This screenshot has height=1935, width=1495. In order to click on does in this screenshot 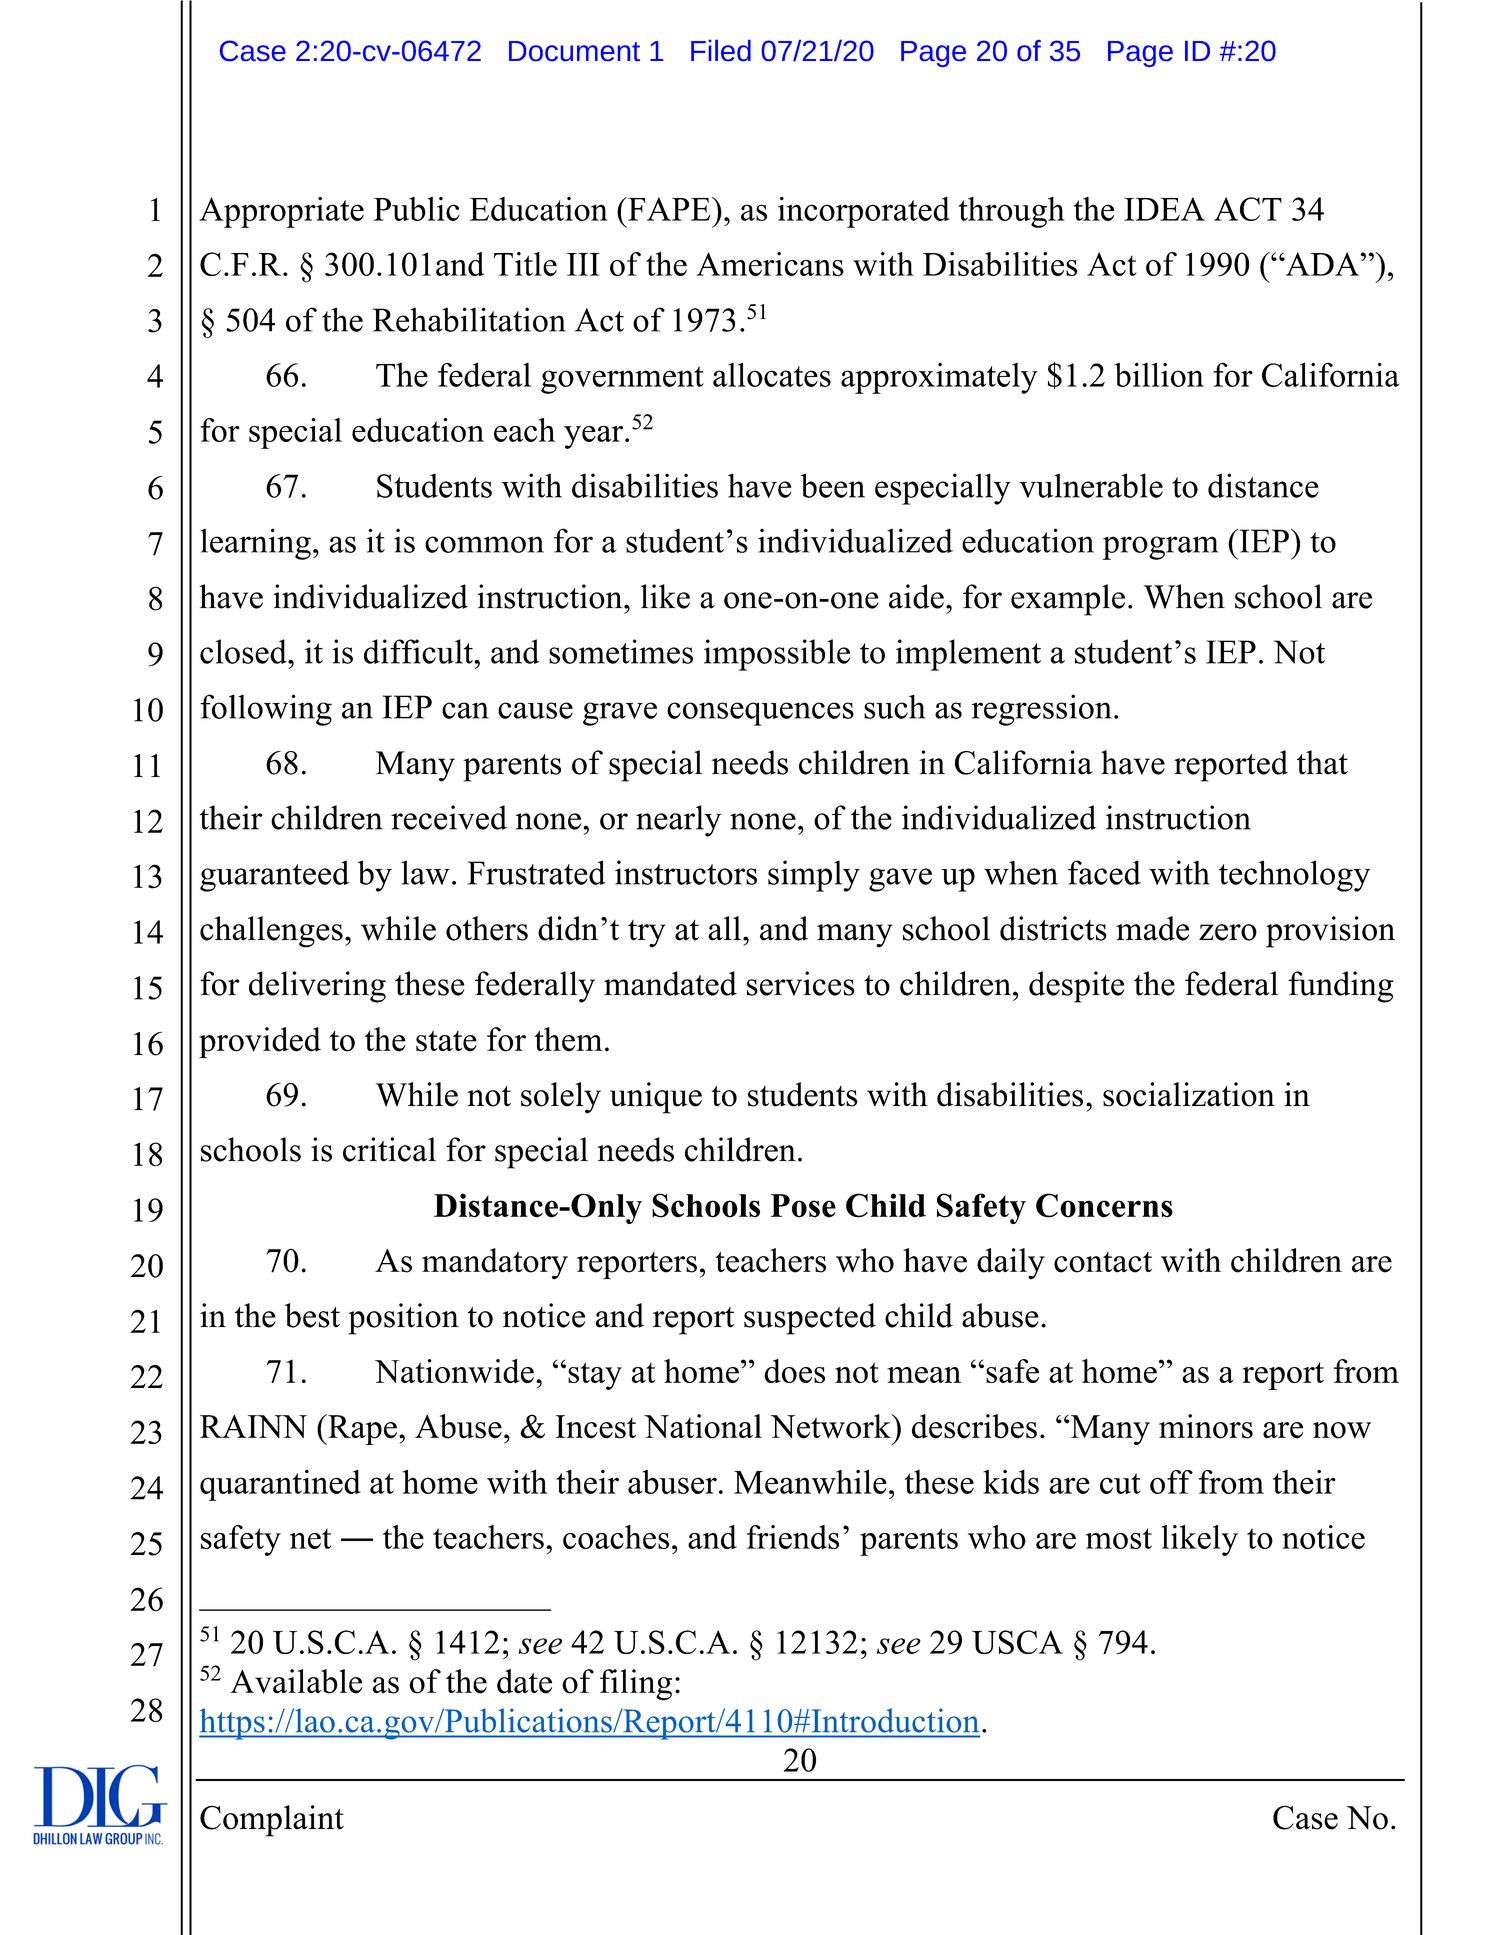, I will do `click(794, 1371)`.
